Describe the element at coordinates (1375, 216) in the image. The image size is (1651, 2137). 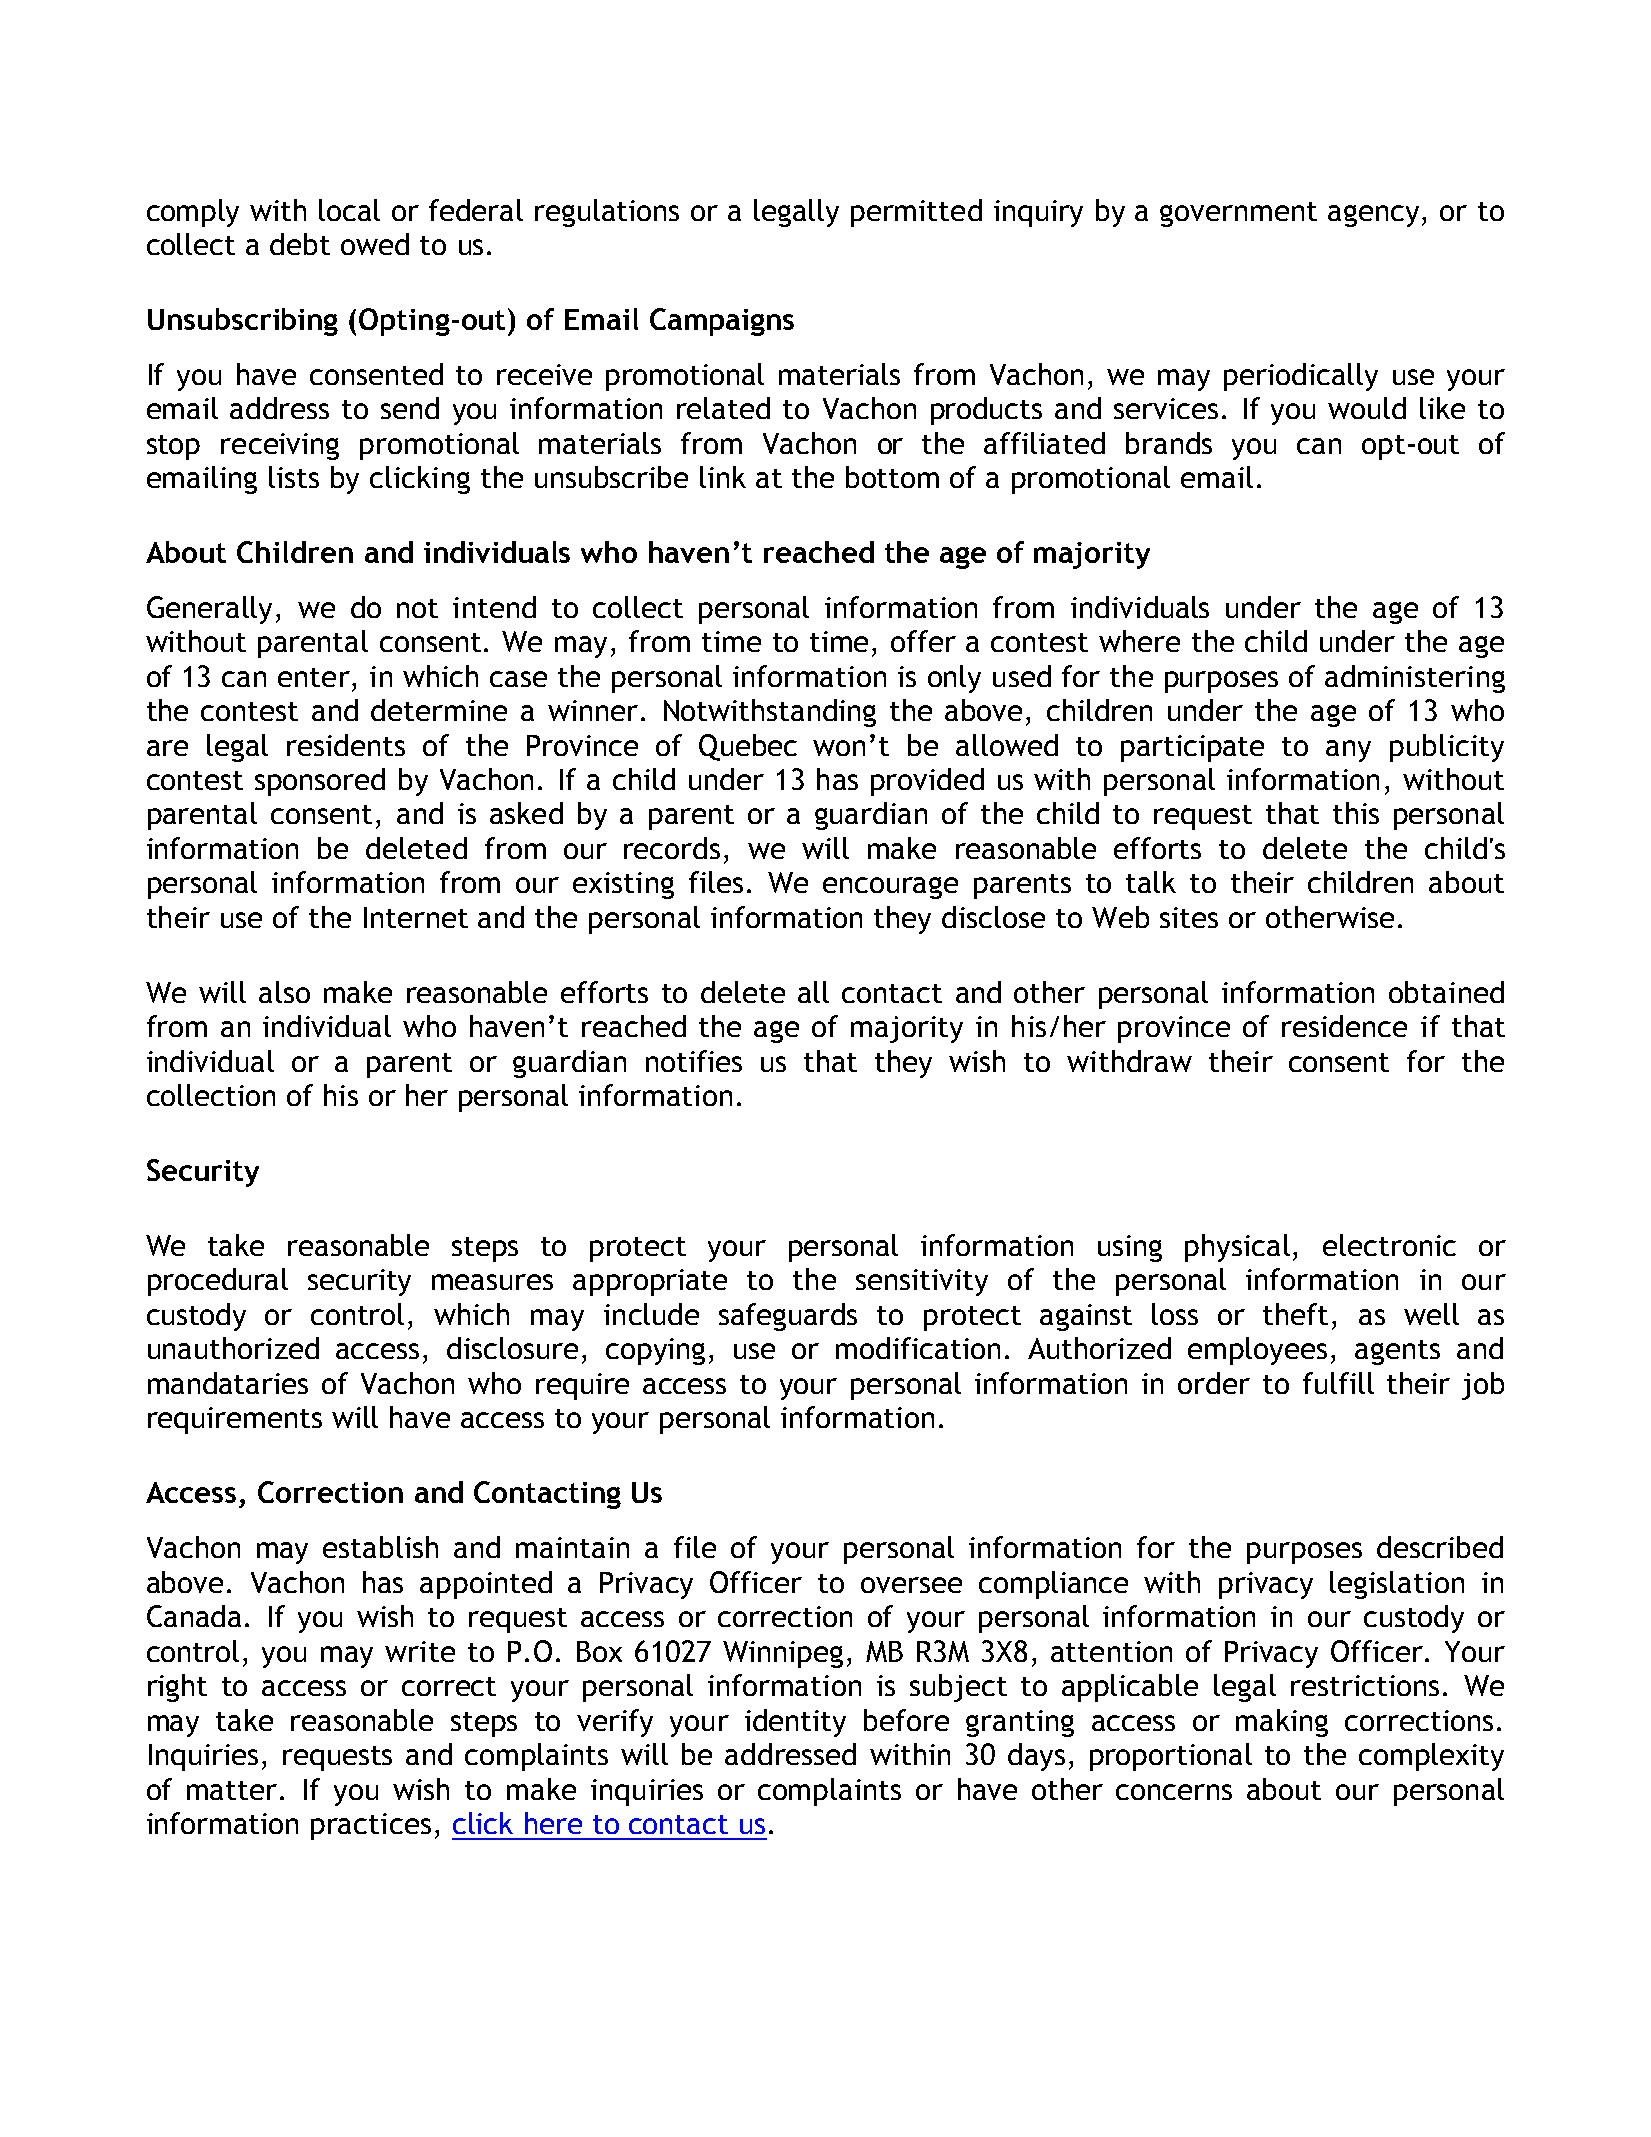
I see `agency` at that location.
